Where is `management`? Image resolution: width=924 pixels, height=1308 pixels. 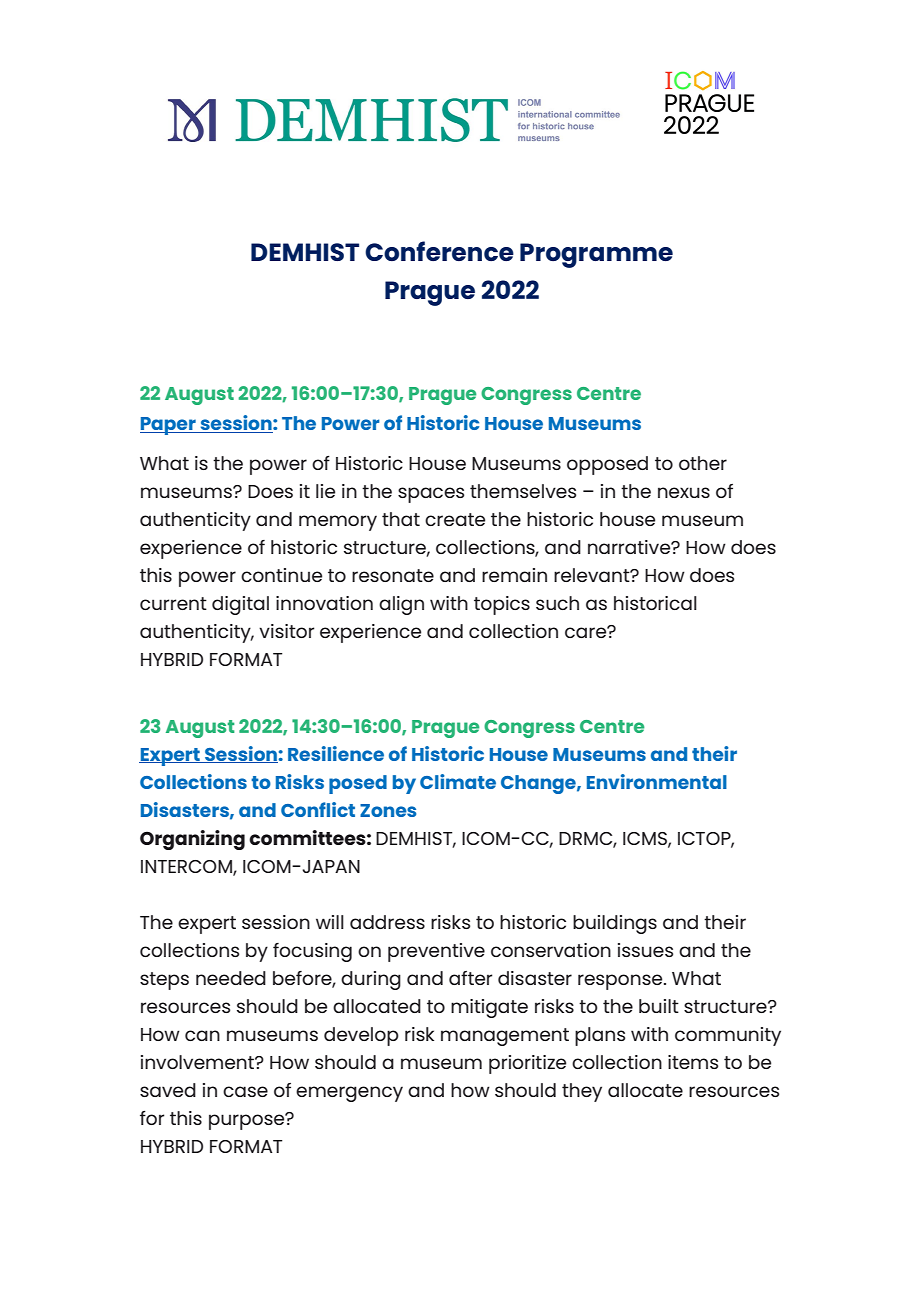 management is located at coordinates (505, 1037).
